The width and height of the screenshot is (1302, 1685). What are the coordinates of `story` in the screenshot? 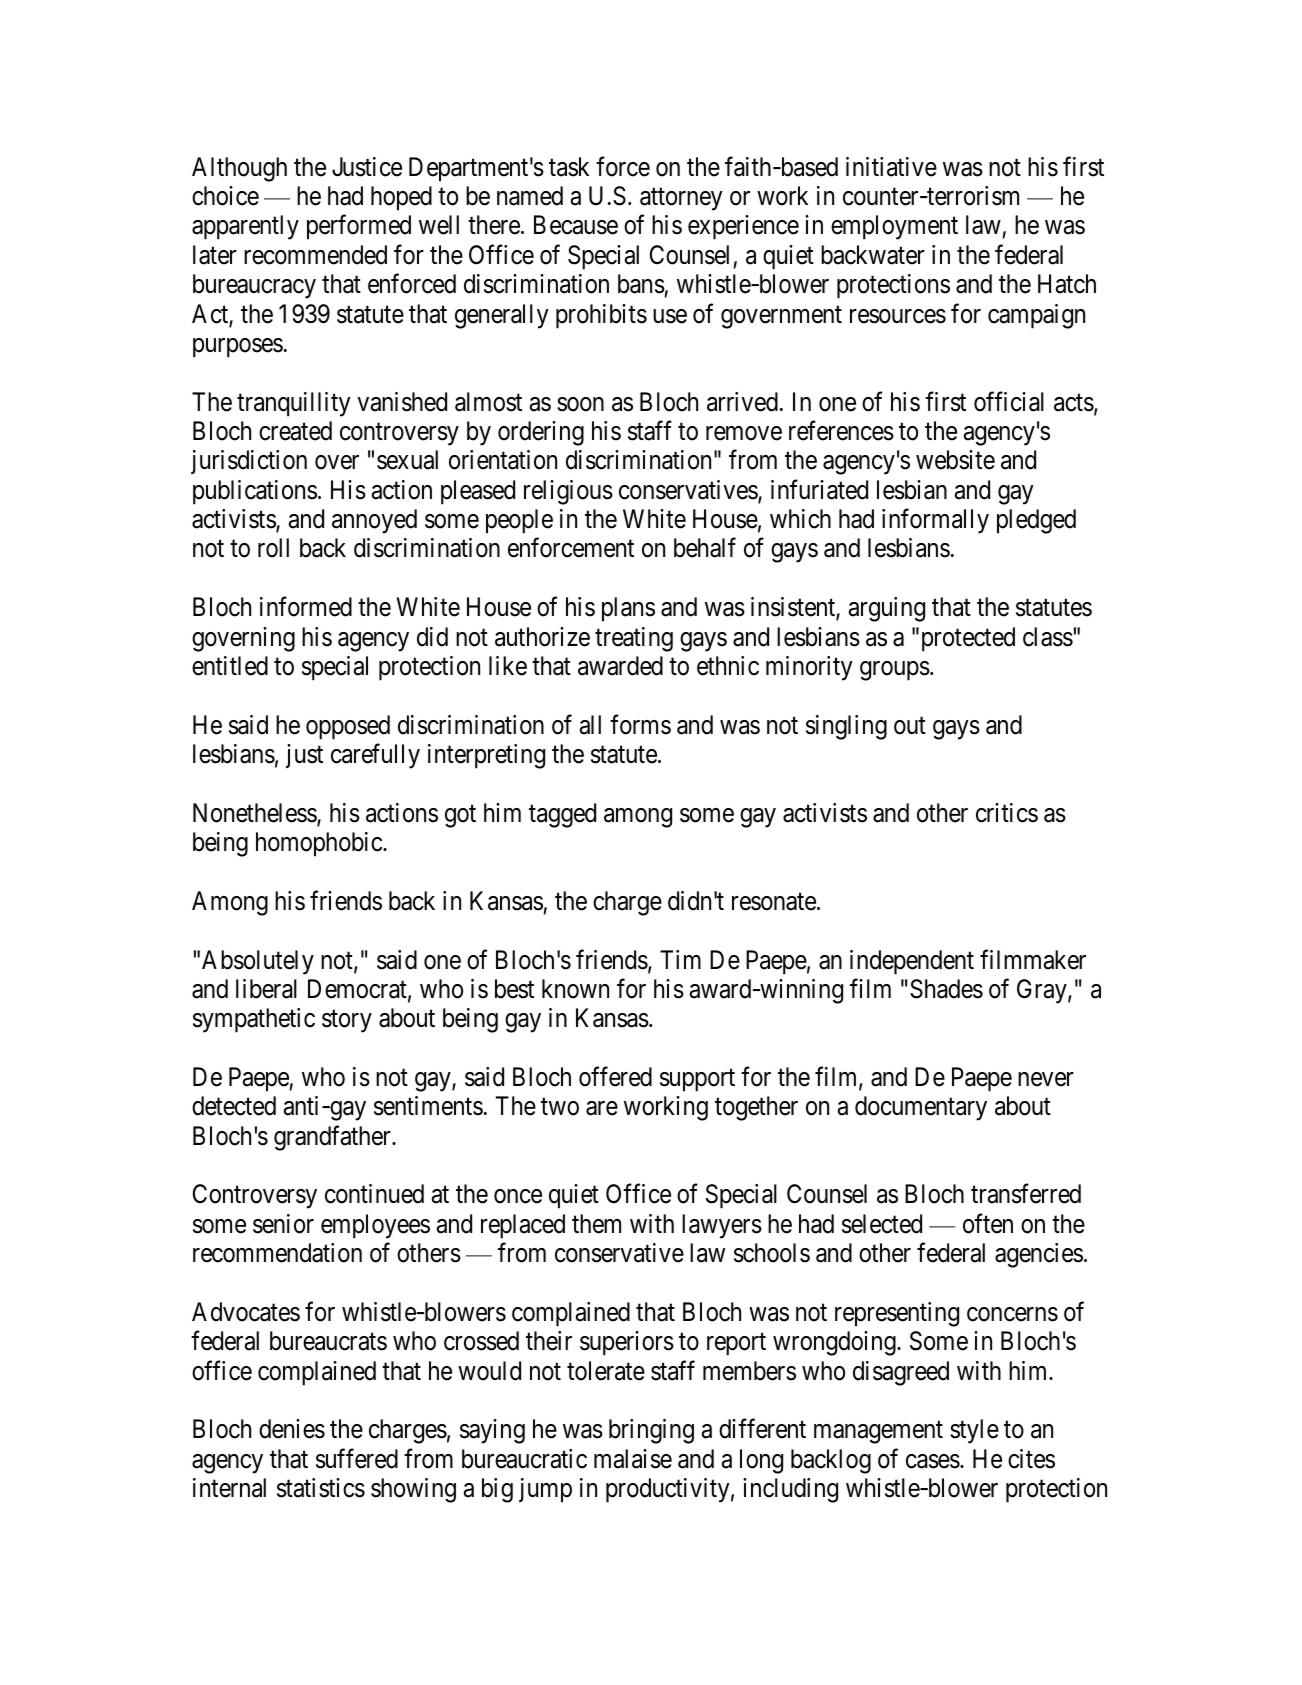 It's located at (347, 1021).
